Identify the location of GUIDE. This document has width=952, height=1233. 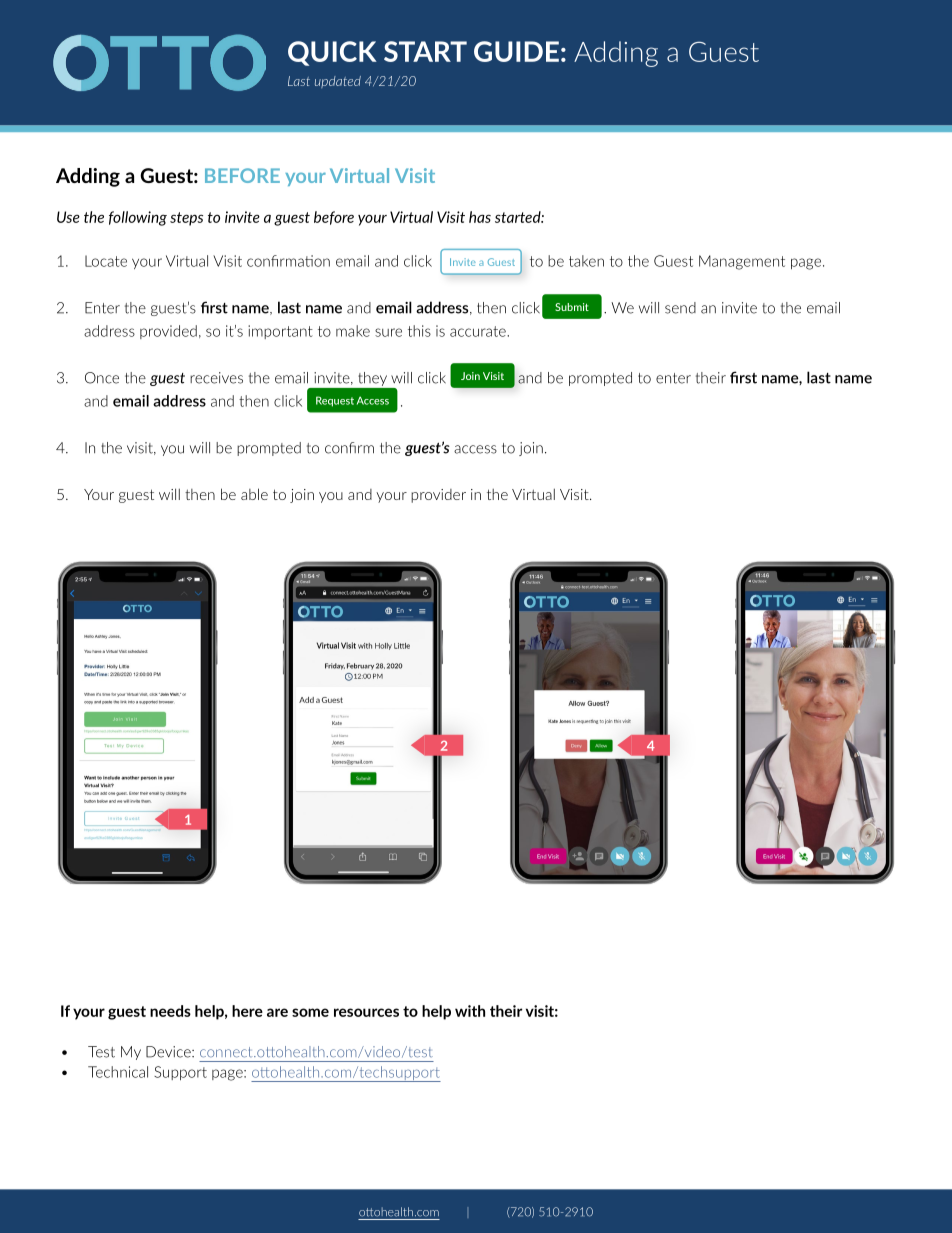
(516, 51).
